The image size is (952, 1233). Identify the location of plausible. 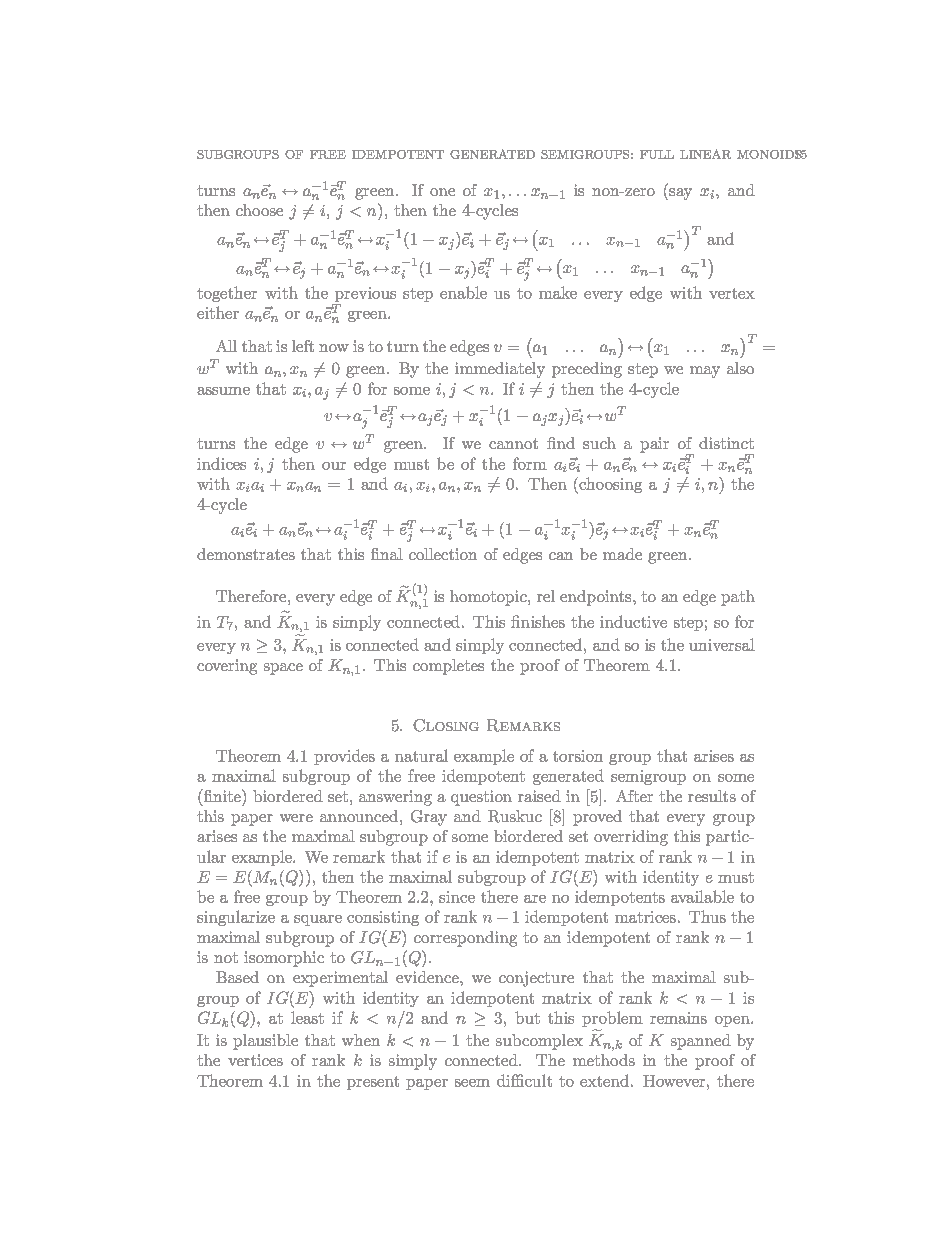
(265, 1042).
